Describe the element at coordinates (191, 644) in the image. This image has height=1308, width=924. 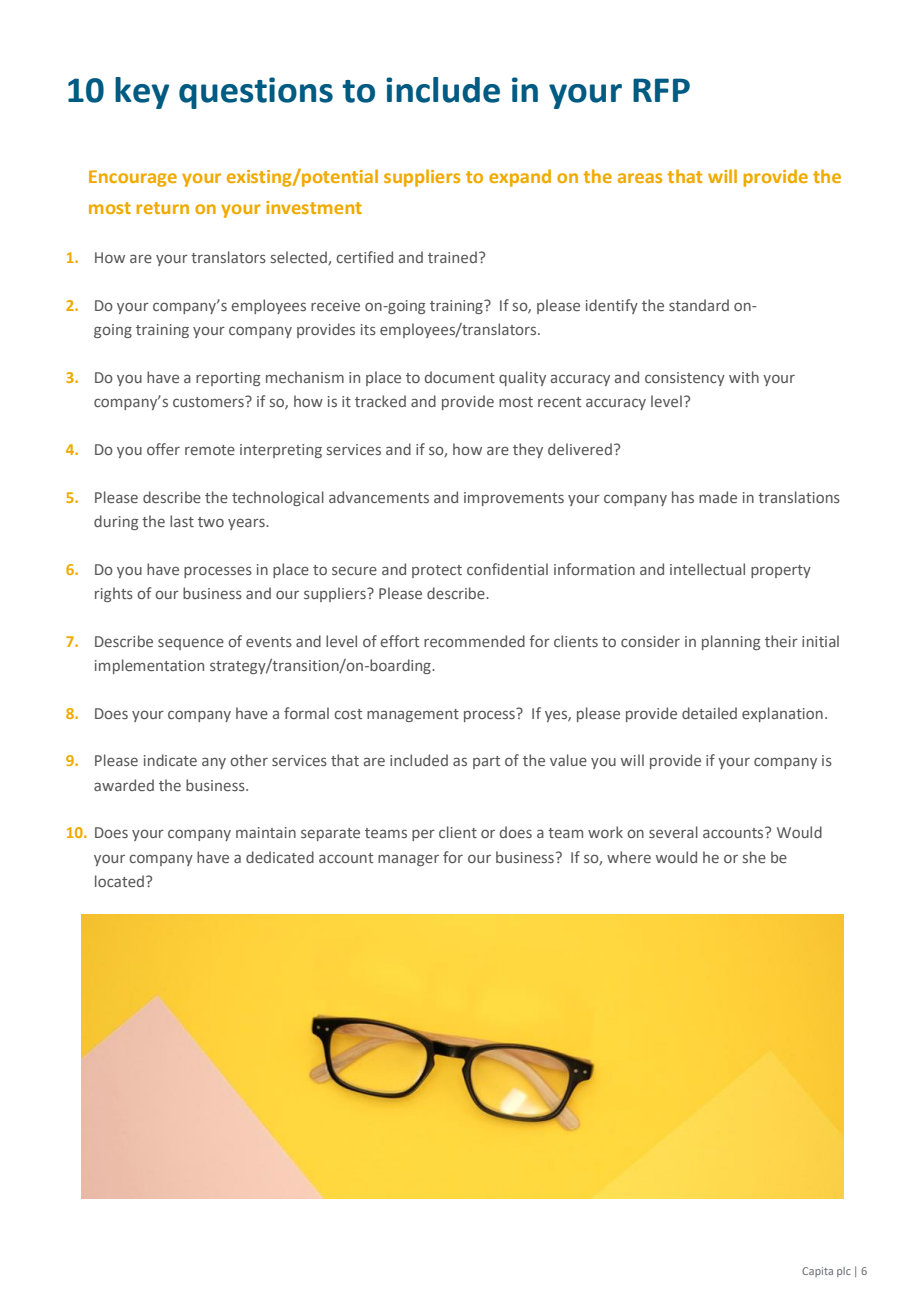
I see `sequence` at that location.
